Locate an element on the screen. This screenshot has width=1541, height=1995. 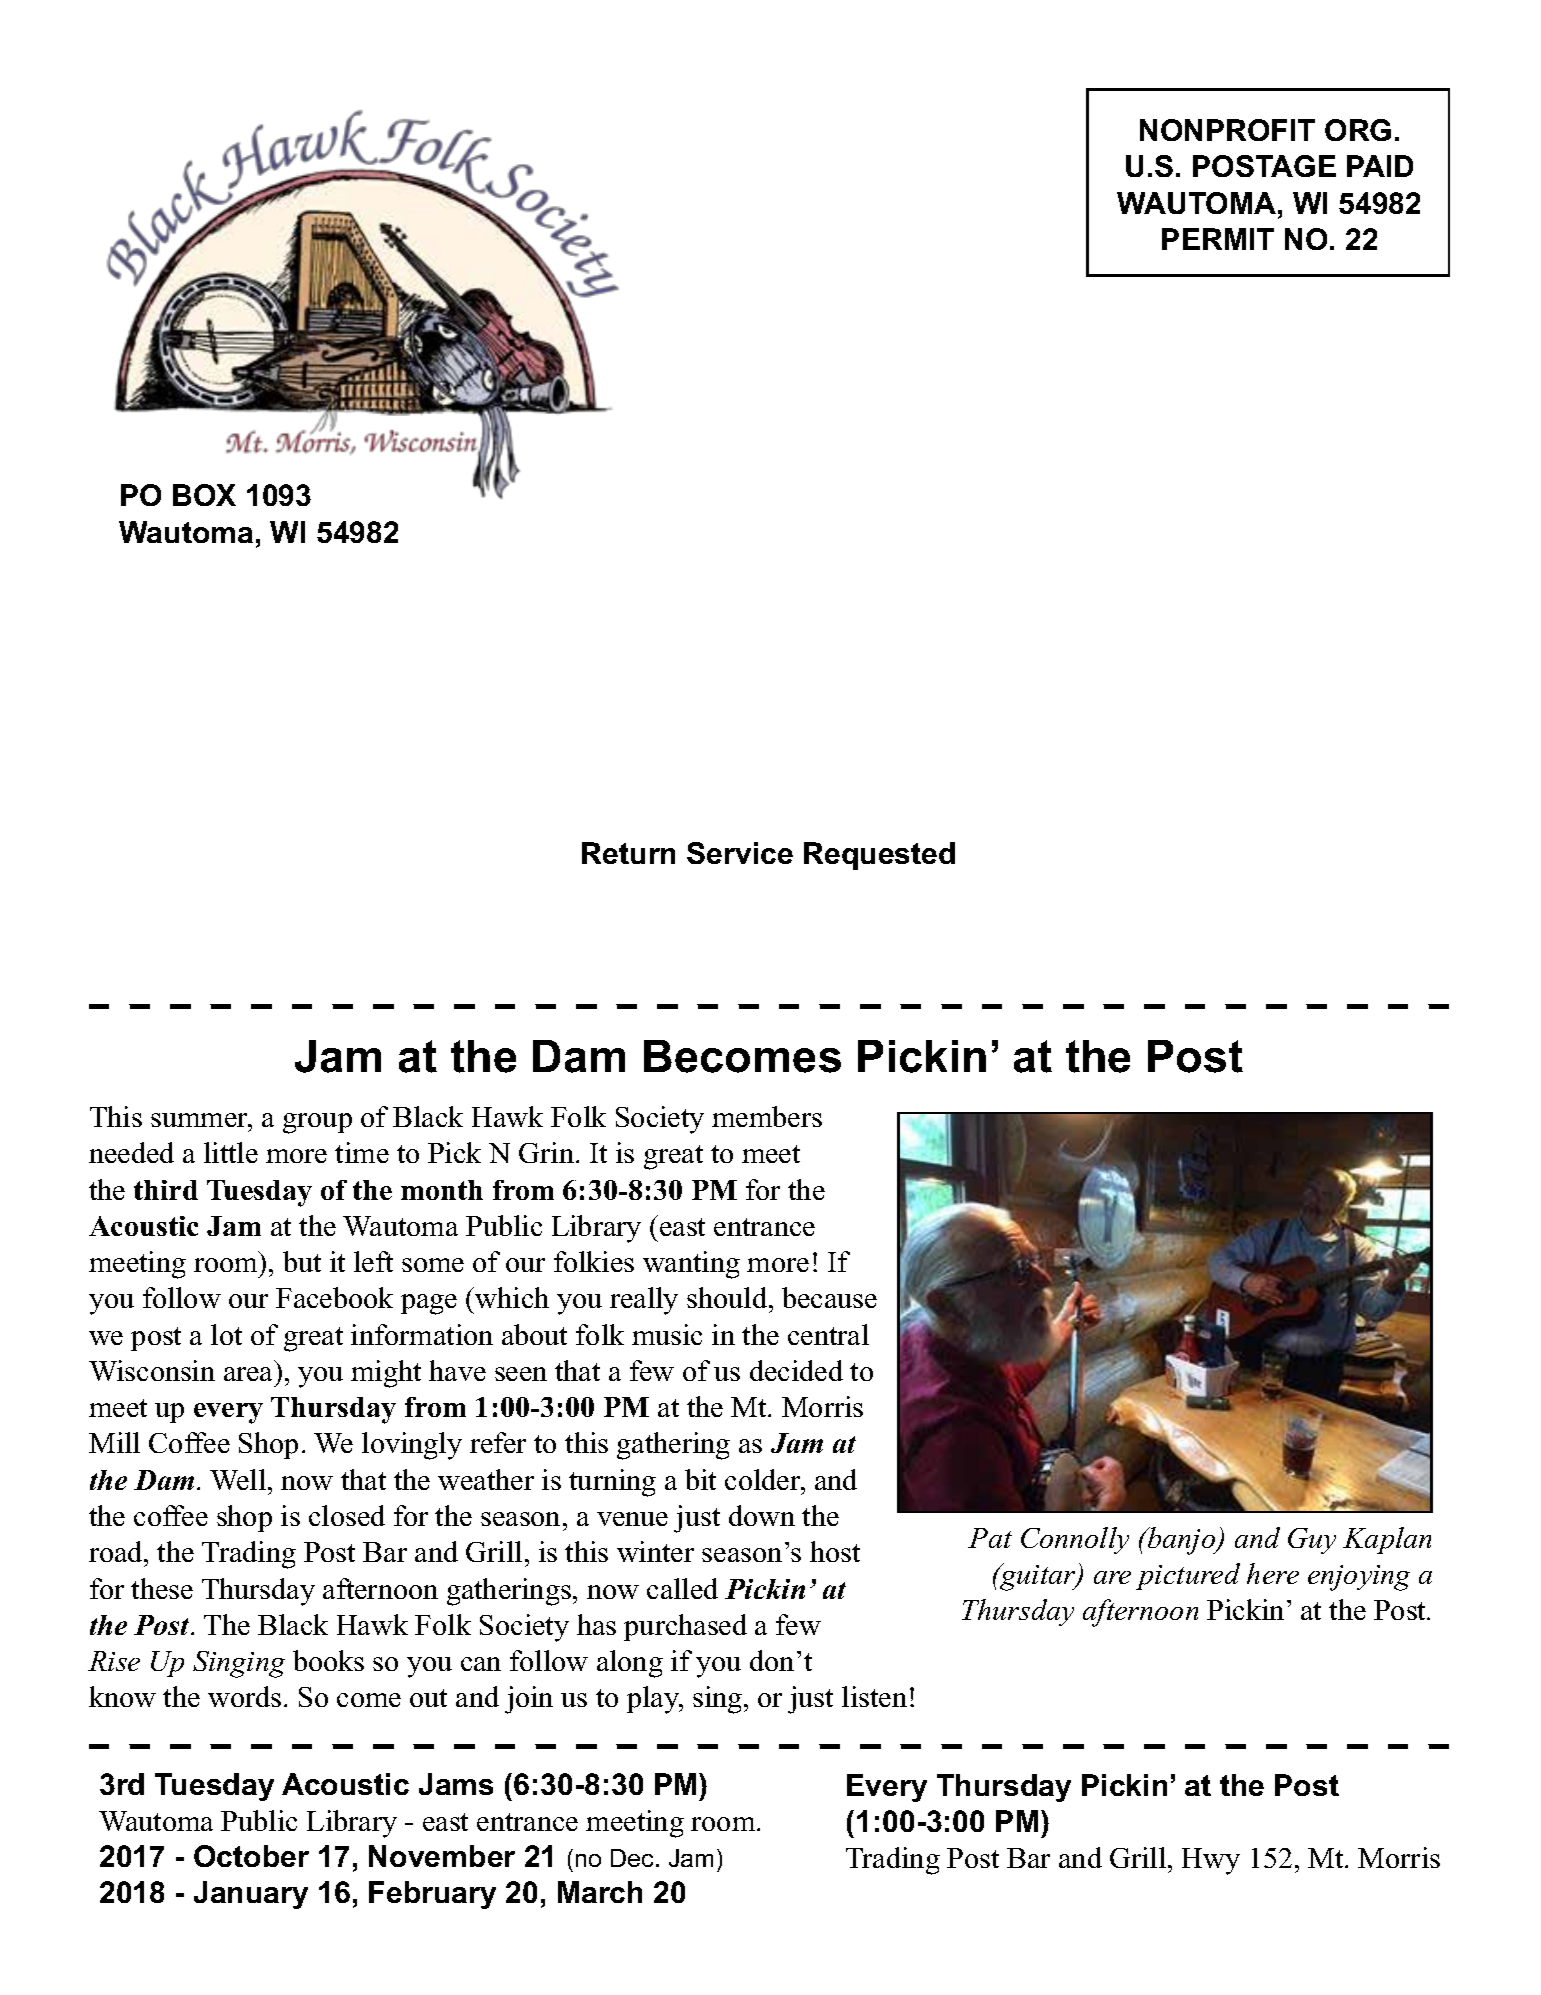
BOX is located at coordinates (204, 495).
